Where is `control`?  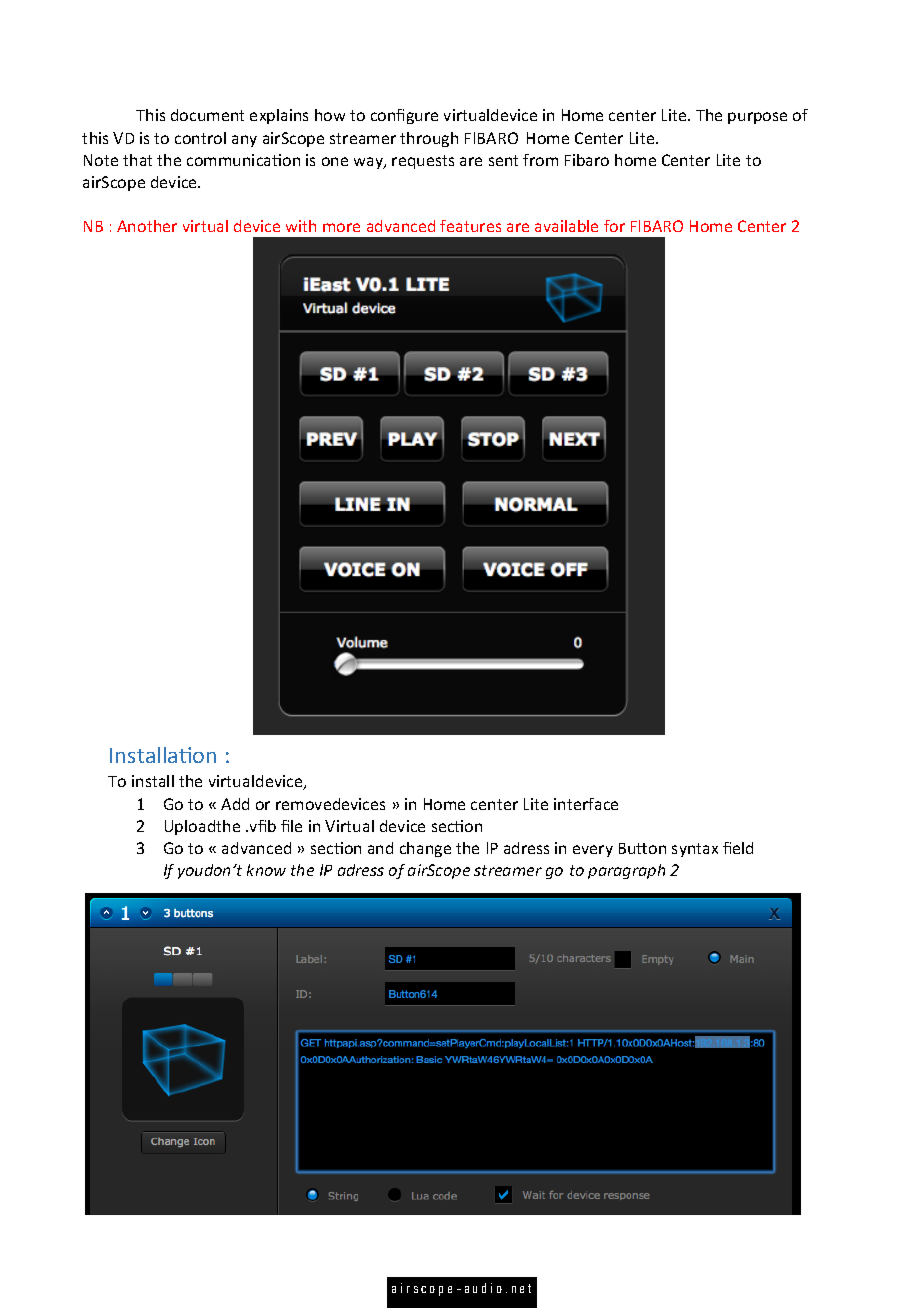
control is located at coordinates (200, 138).
